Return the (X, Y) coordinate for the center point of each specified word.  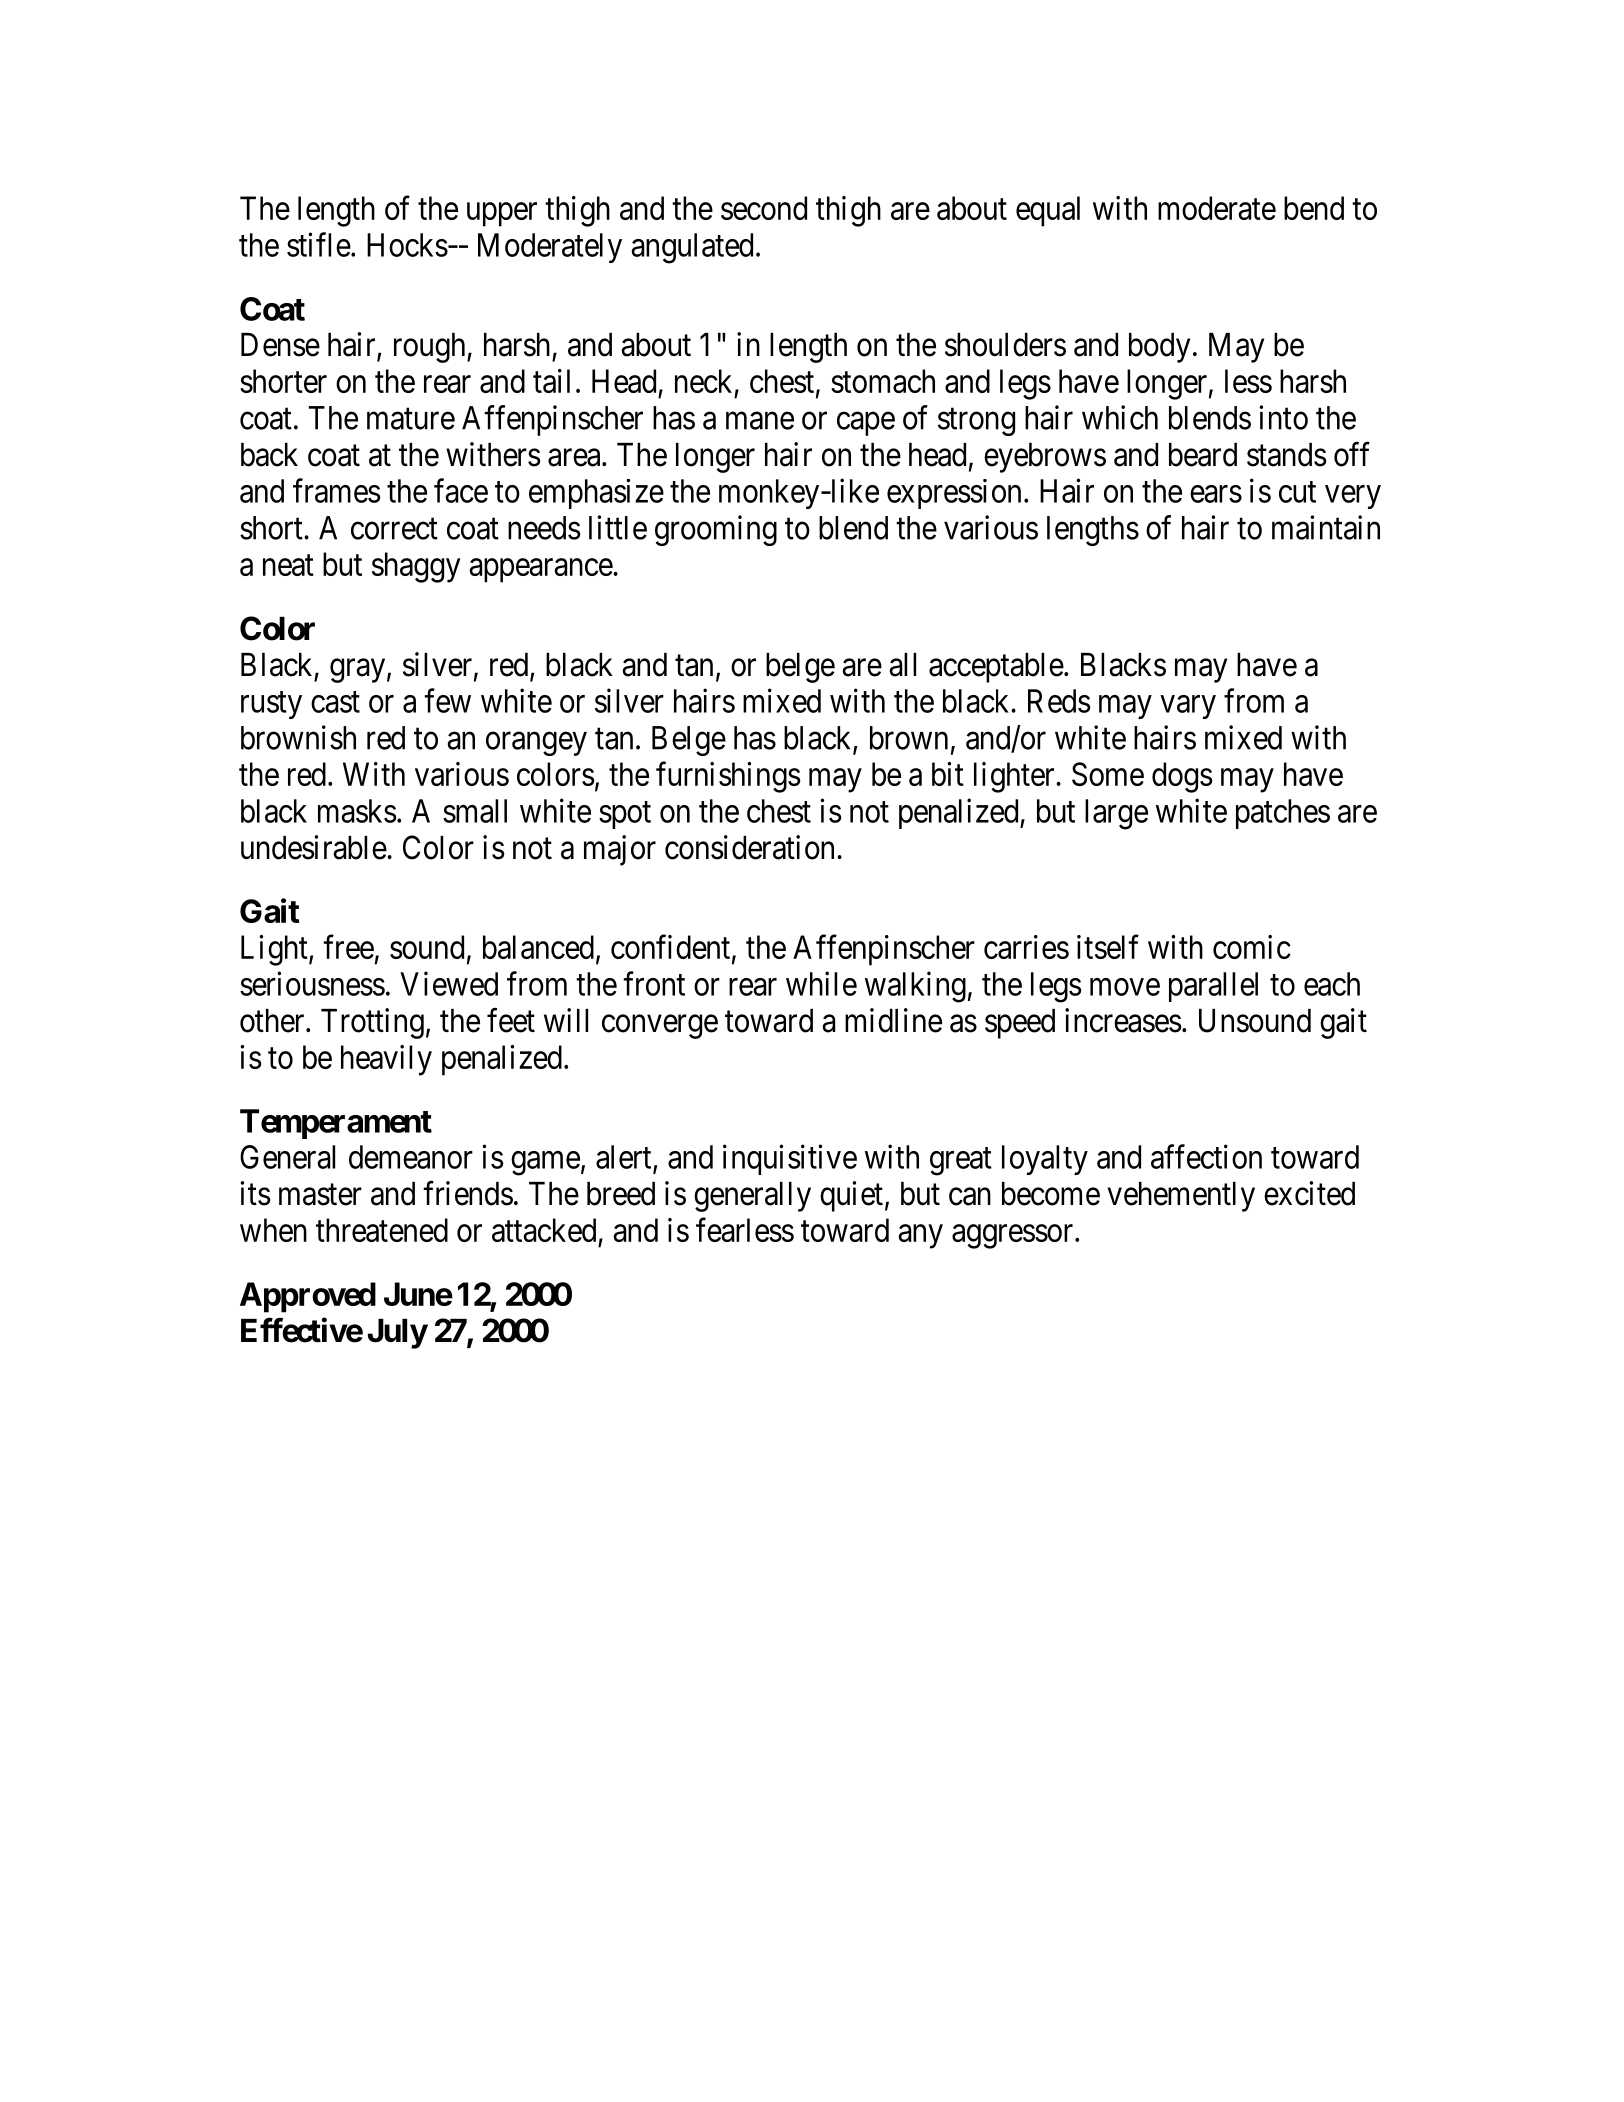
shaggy (416, 567)
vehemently (1181, 1197)
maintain (1326, 527)
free (348, 947)
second (764, 208)
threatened (382, 1230)
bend (1314, 208)
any (920, 1237)
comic (1252, 947)
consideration (749, 847)
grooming (716, 530)
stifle (319, 244)
